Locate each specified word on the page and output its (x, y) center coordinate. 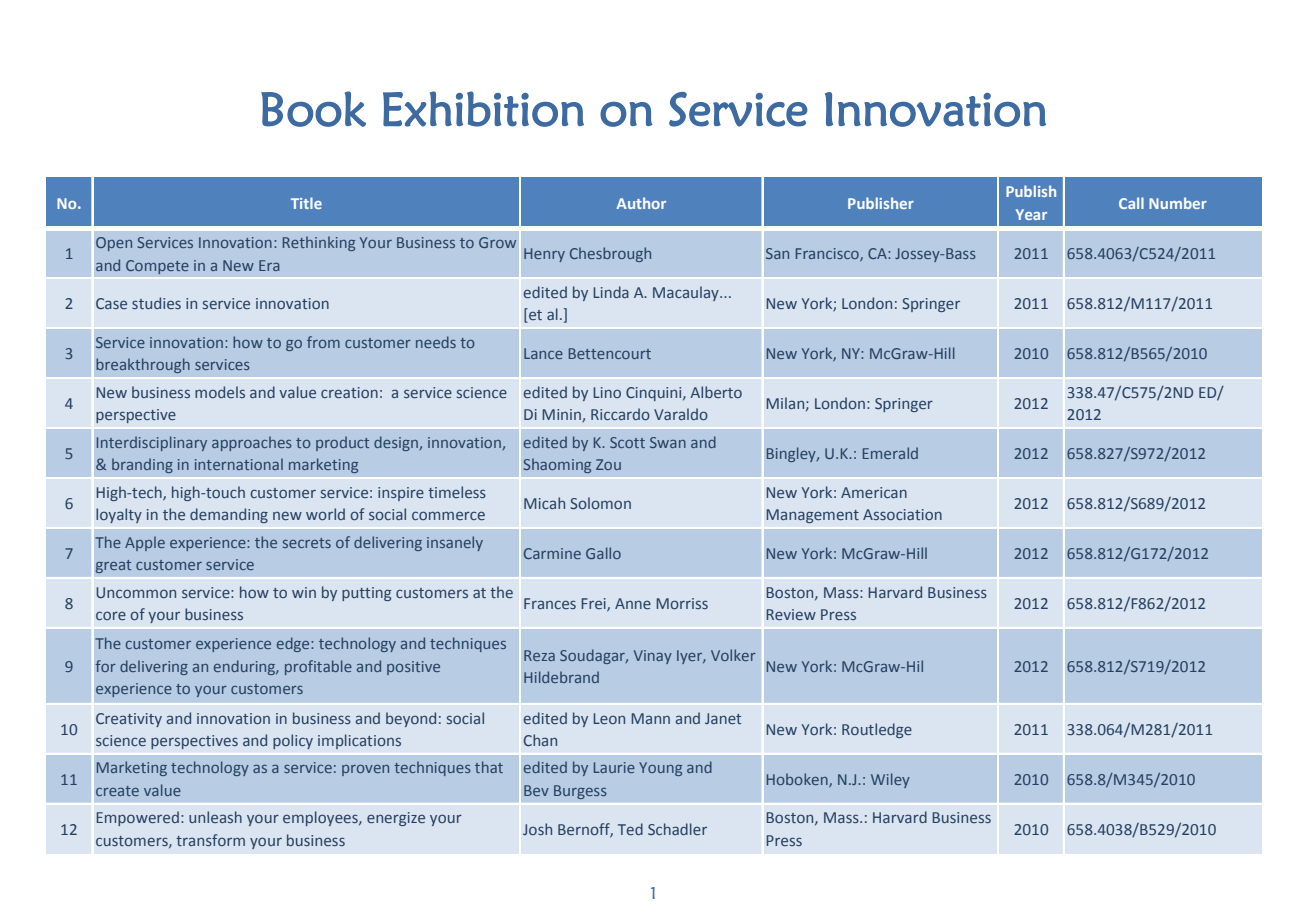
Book (313, 109)
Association (902, 514)
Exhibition (483, 109)
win (304, 592)
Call (1131, 203)
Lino (607, 392)
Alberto (716, 392)
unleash (215, 817)
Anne (633, 603)
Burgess (580, 792)
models (220, 392)
